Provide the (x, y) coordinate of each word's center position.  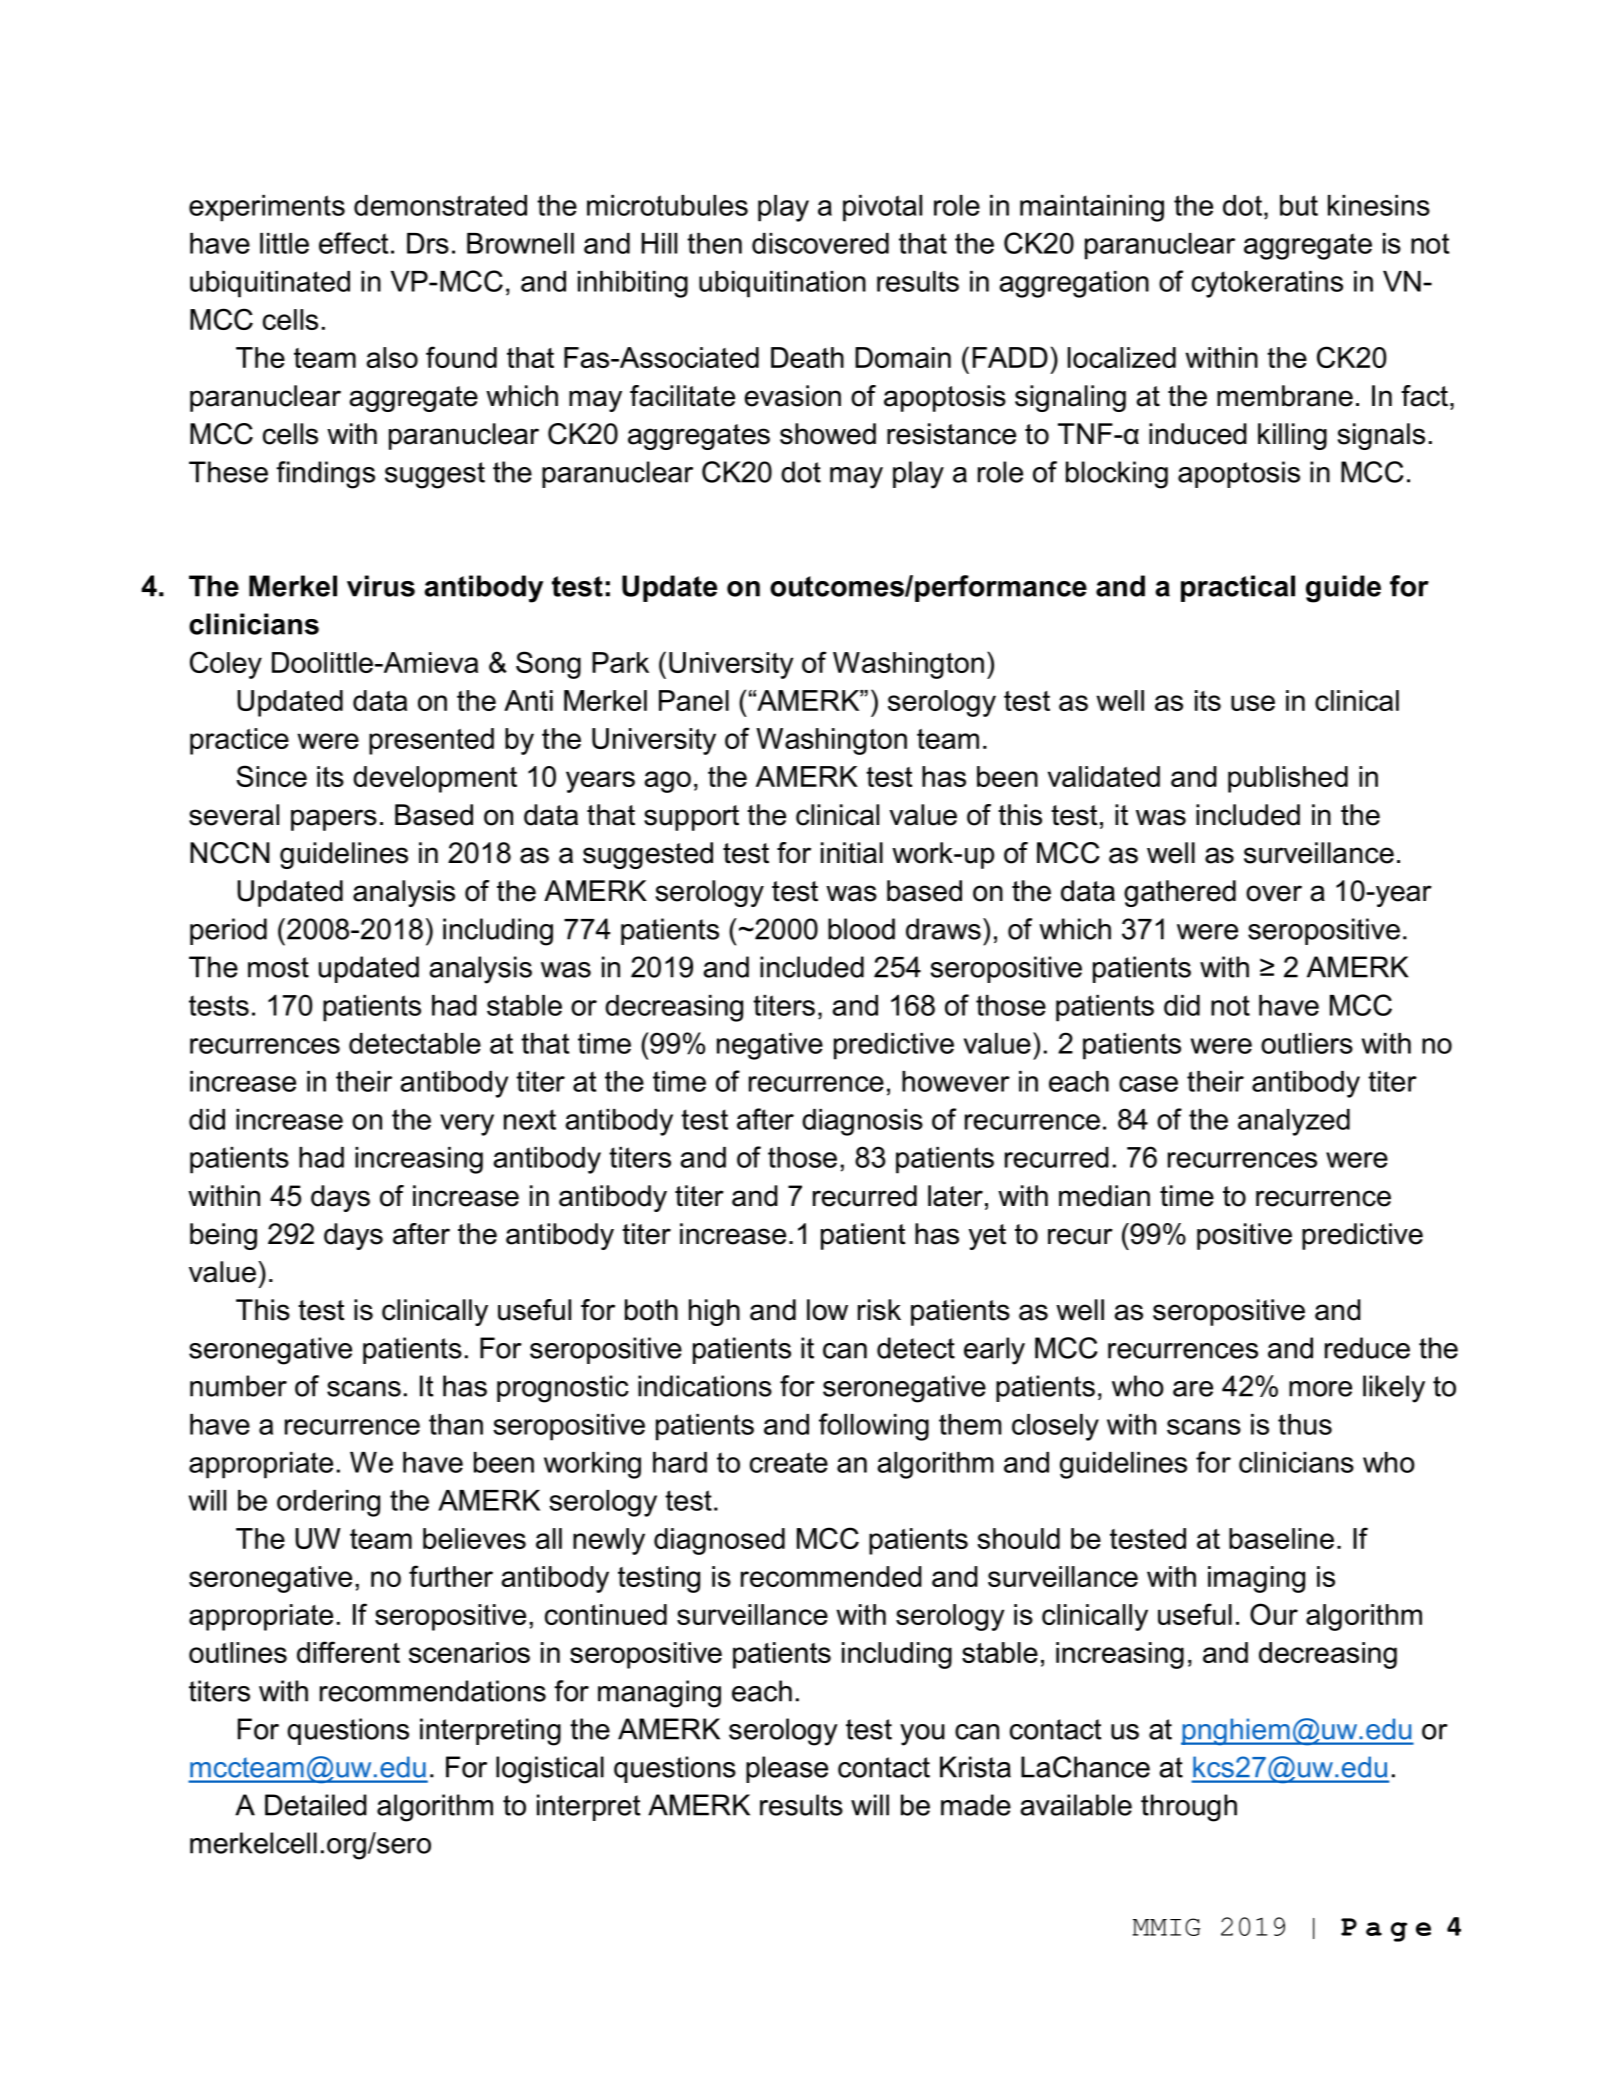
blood (861, 929)
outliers (1307, 1043)
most (278, 967)
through (1189, 1808)
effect (353, 243)
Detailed (316, 1805)
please (787, 1769)
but (1299, 205)
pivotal (882, 208)
